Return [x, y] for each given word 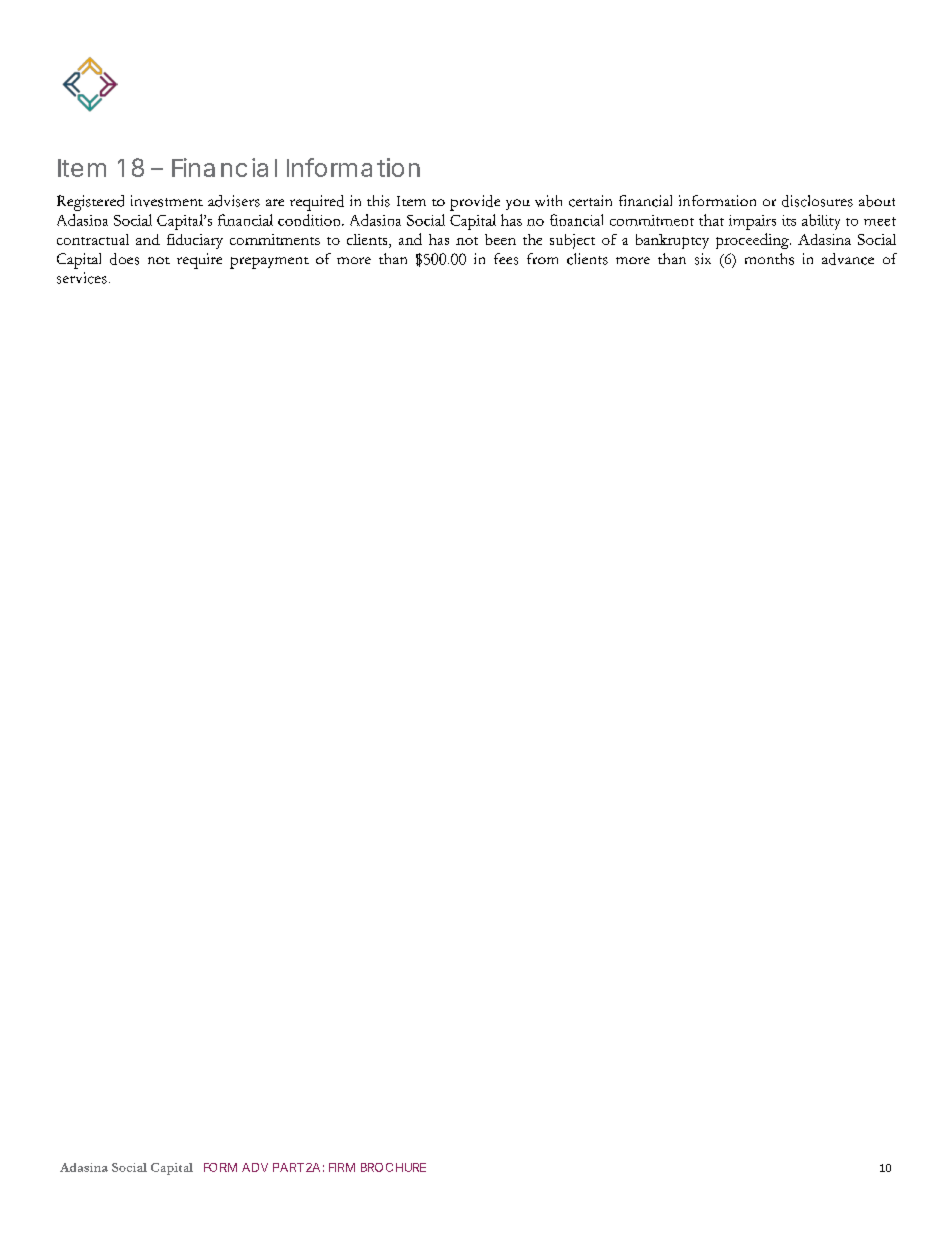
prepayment [269, 263]
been [500, 239]
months [769, 259]
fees [506, 259]
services [82, 278]
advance [848, 259]
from [542, 258]
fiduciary [195, 241]
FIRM [342, 1167]
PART [288, 1167]
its [789, 220]
